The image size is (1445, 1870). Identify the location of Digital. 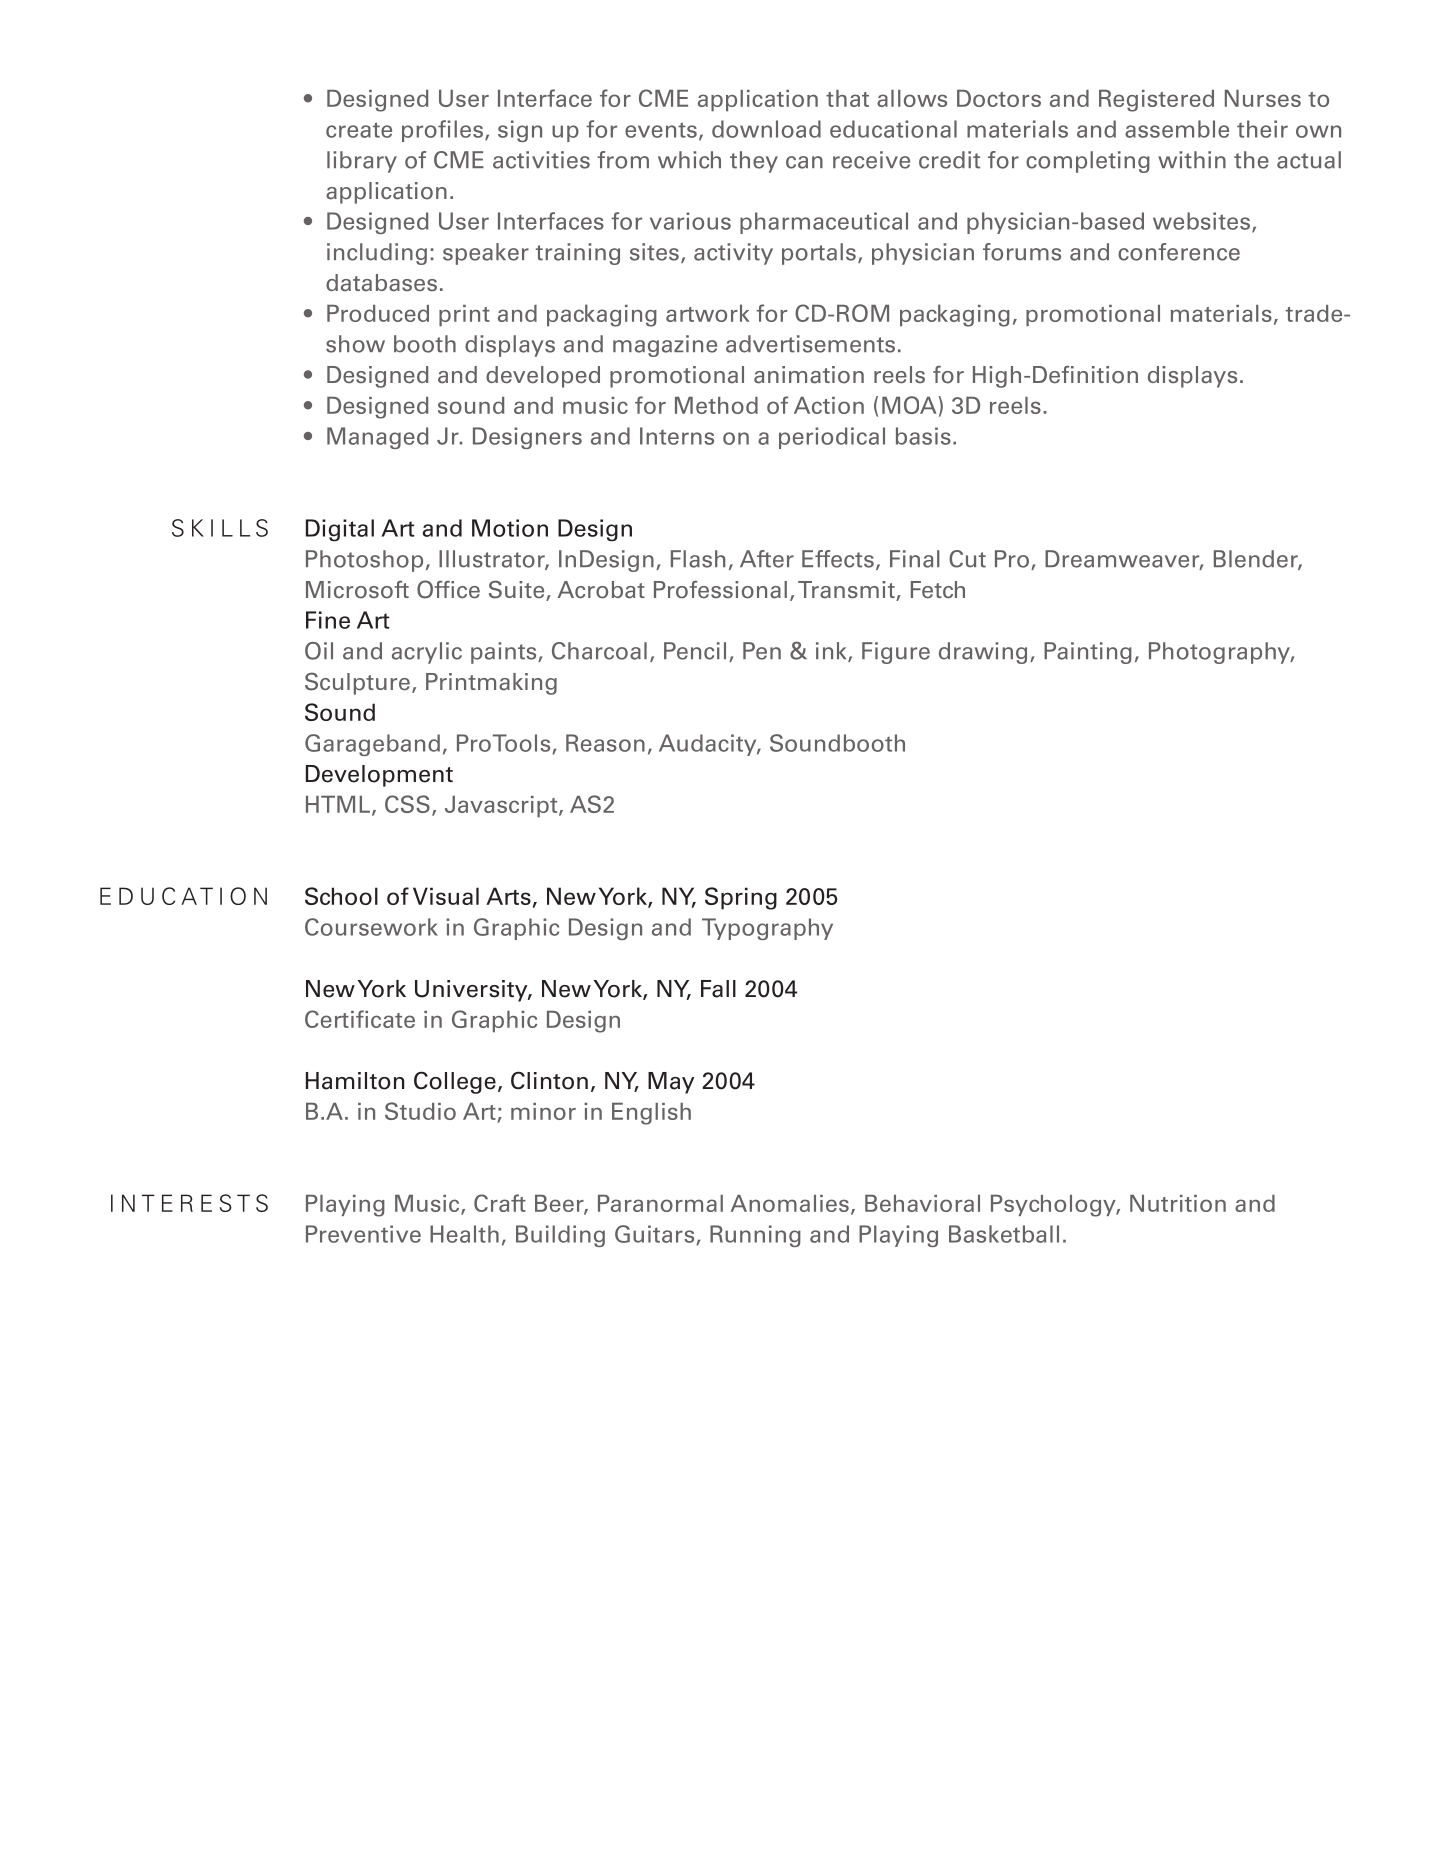
(340, 530).
